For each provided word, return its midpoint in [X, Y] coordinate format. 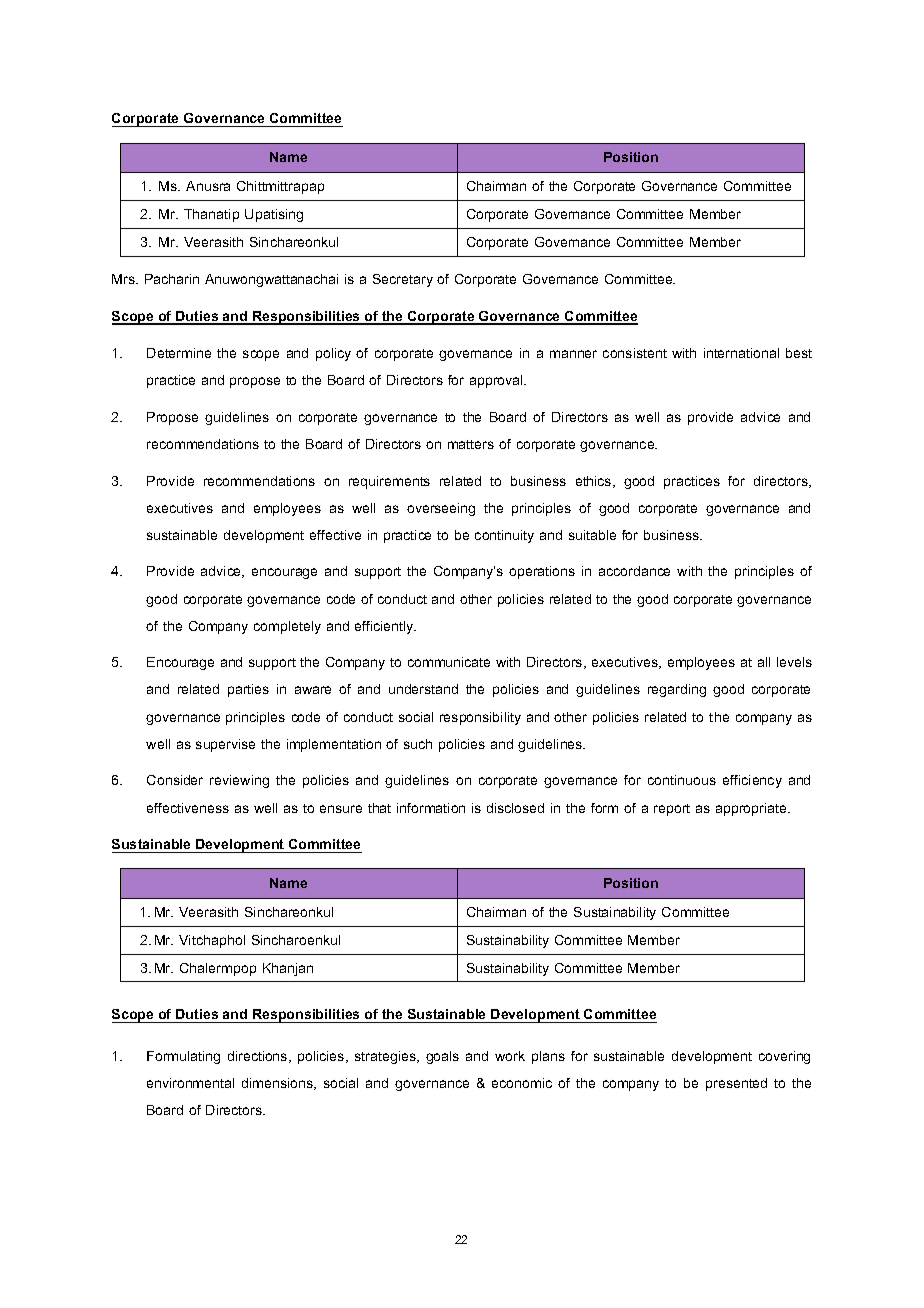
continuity [504, 536]
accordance [634, 571]
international [741, 353]
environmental [190, 1083]
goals [442, 1057]
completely [287, 627]
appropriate [752, 809]
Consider [175, 780]
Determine [179, 353]
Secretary [403, 280]
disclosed [515, 808]
